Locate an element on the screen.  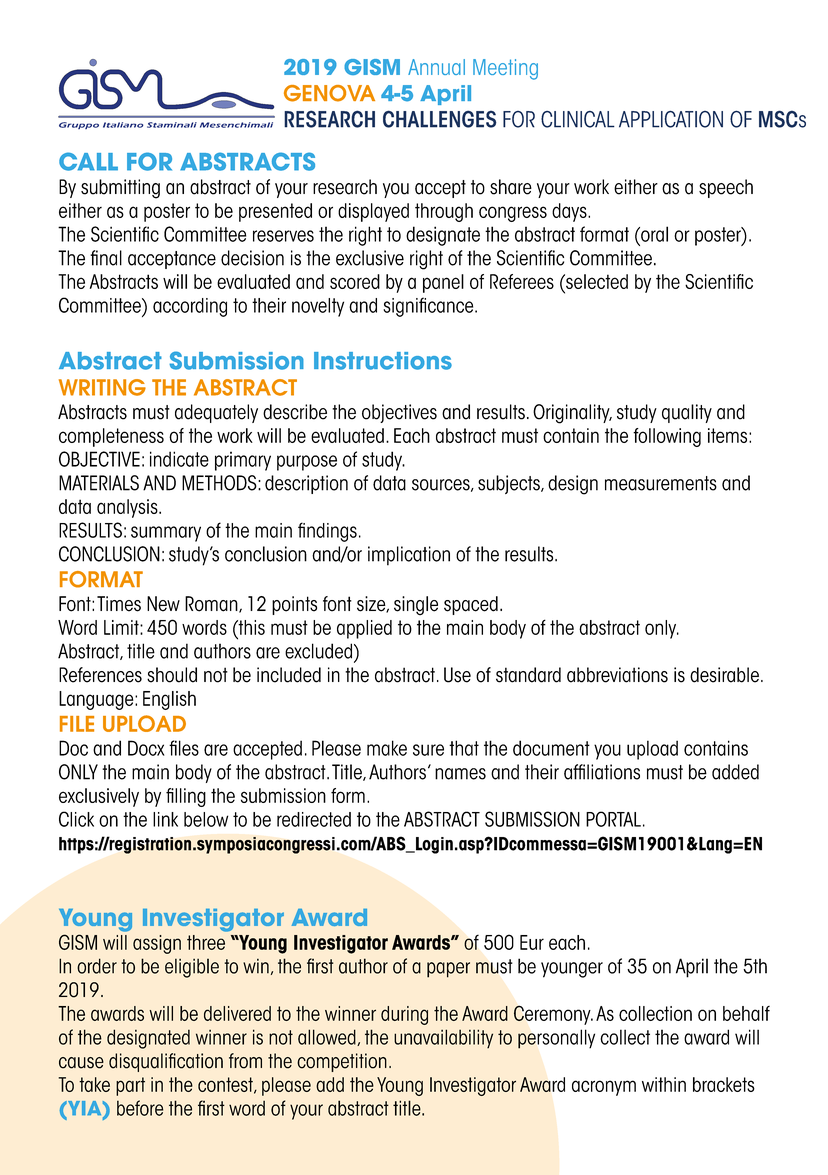
APPLICATION is located at coordinates (671, 119).
